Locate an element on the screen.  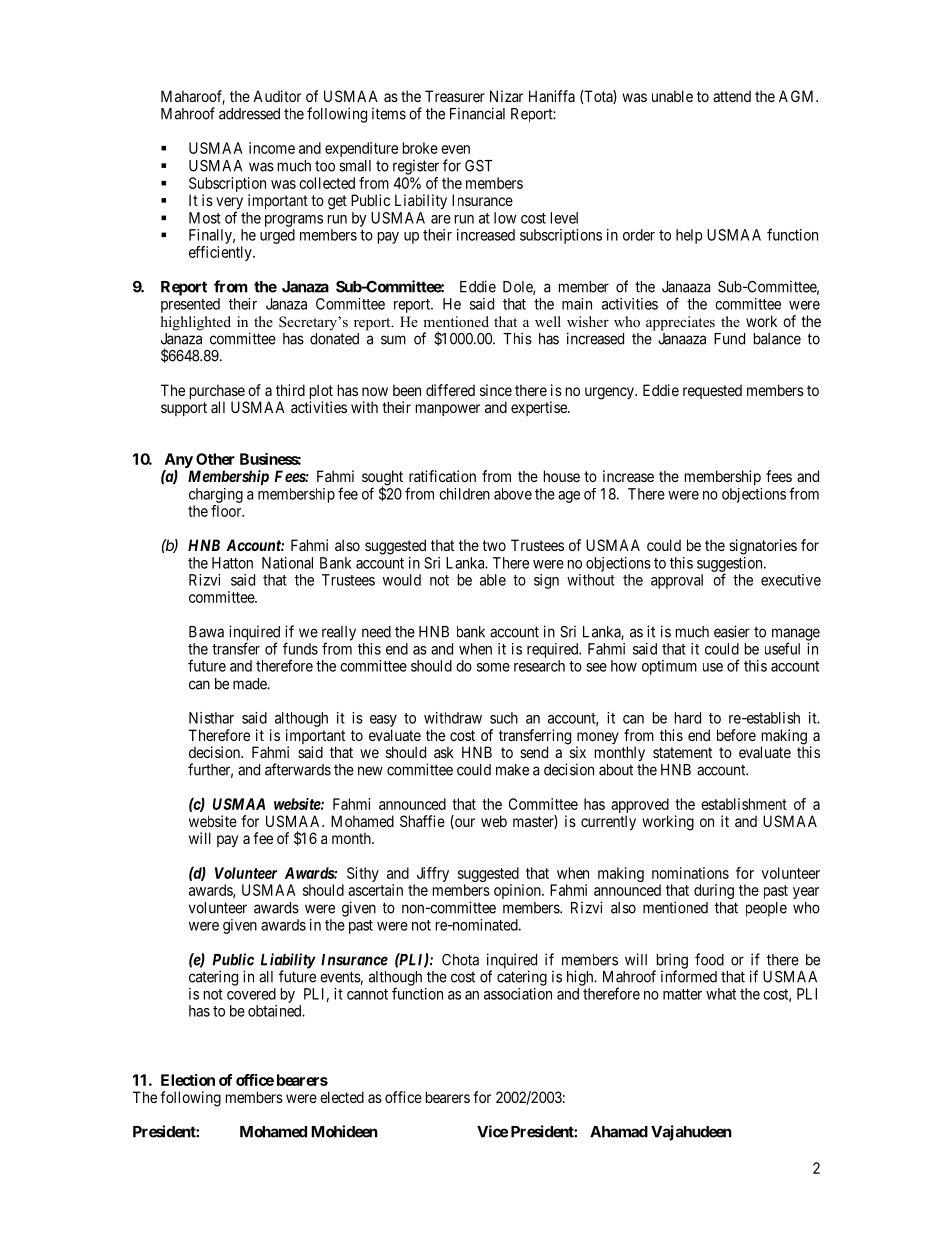
easier is located at coordinates (732, 631).
